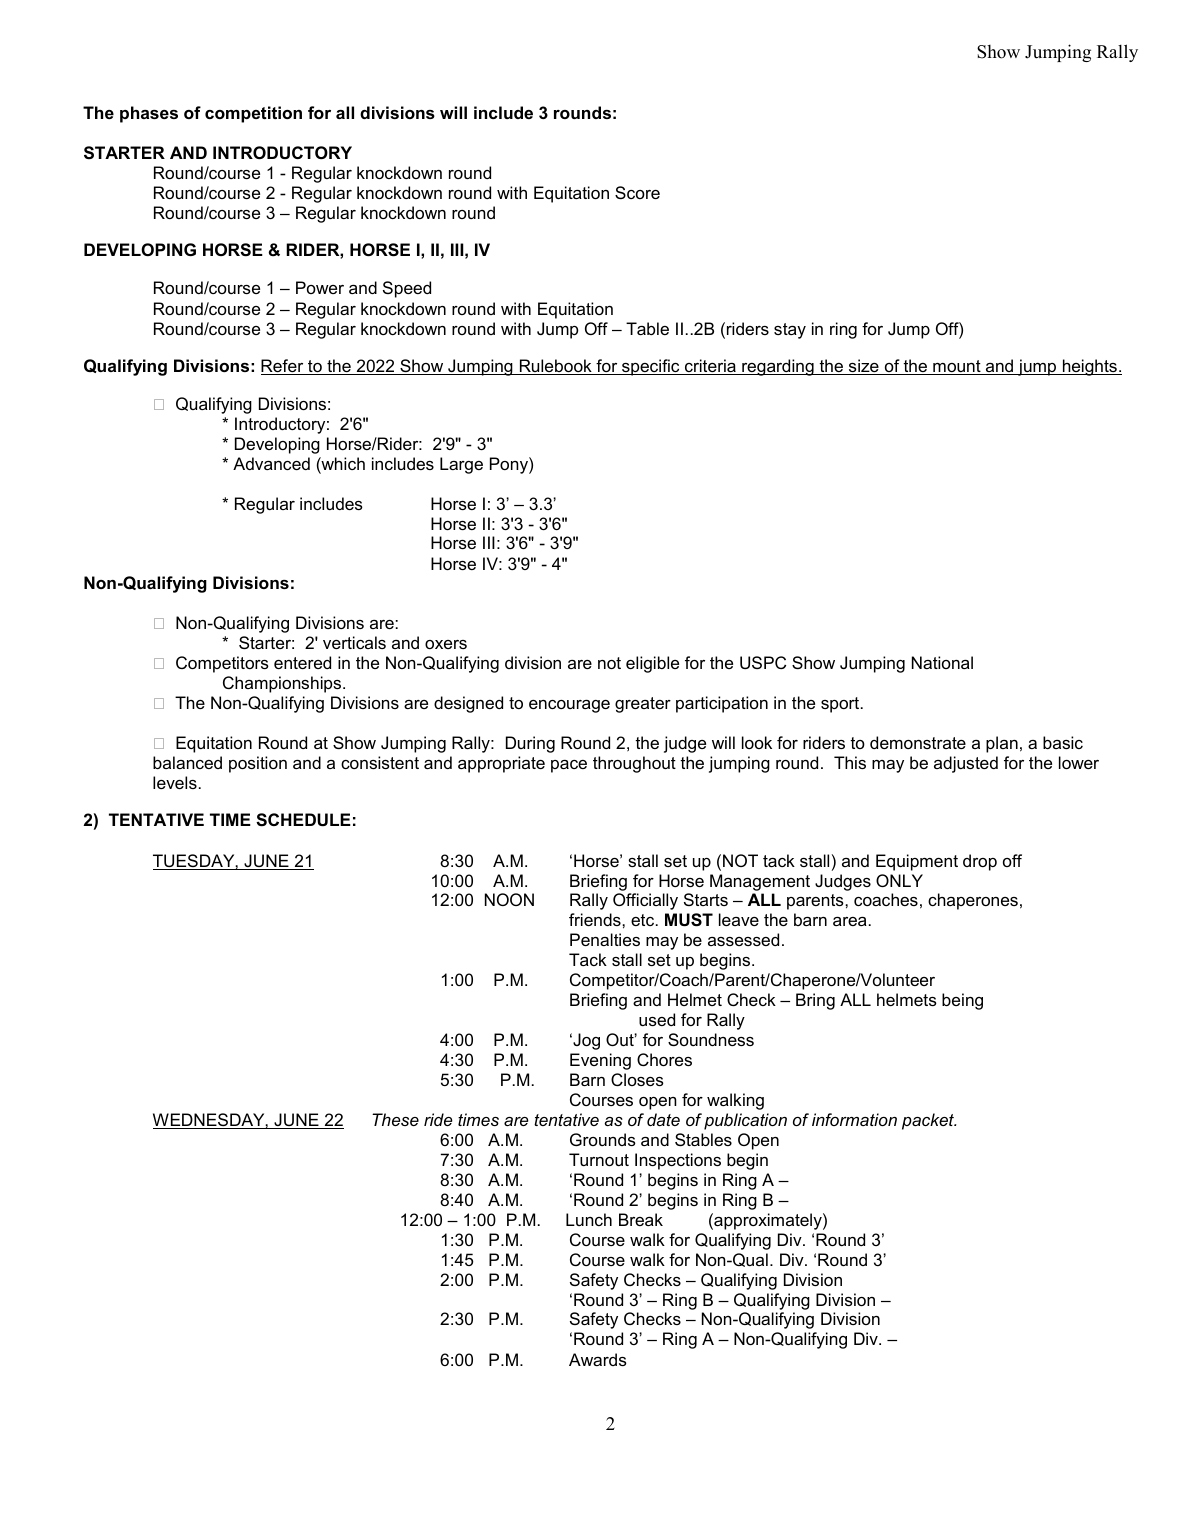 This screenshot has height=1527, width=1180. Describe the element at coordinates (598, 1359) in the screenshot. I see `Awards` at that location.
